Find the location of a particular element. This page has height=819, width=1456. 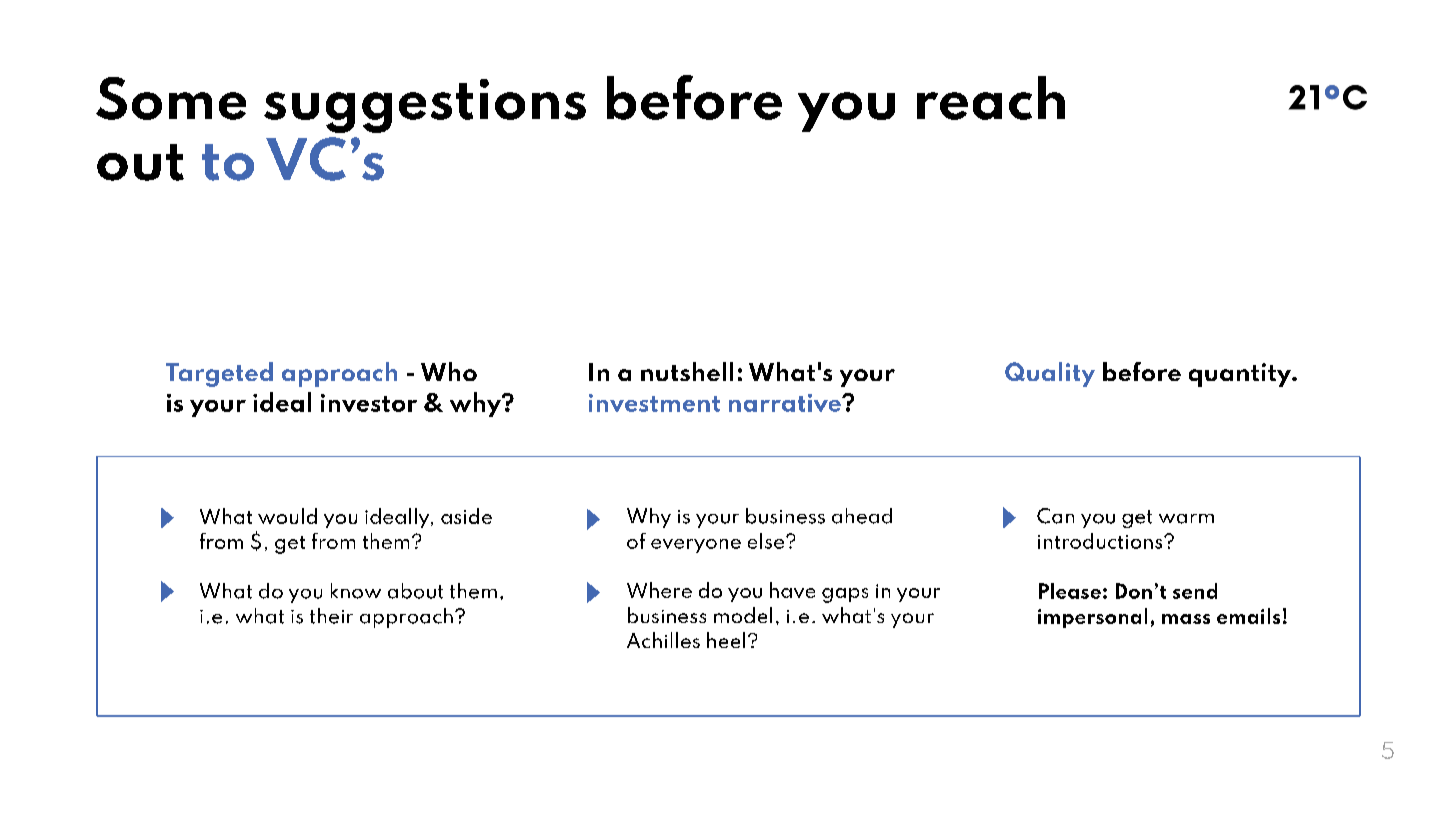

Who is located at coordinates (449, 371).
